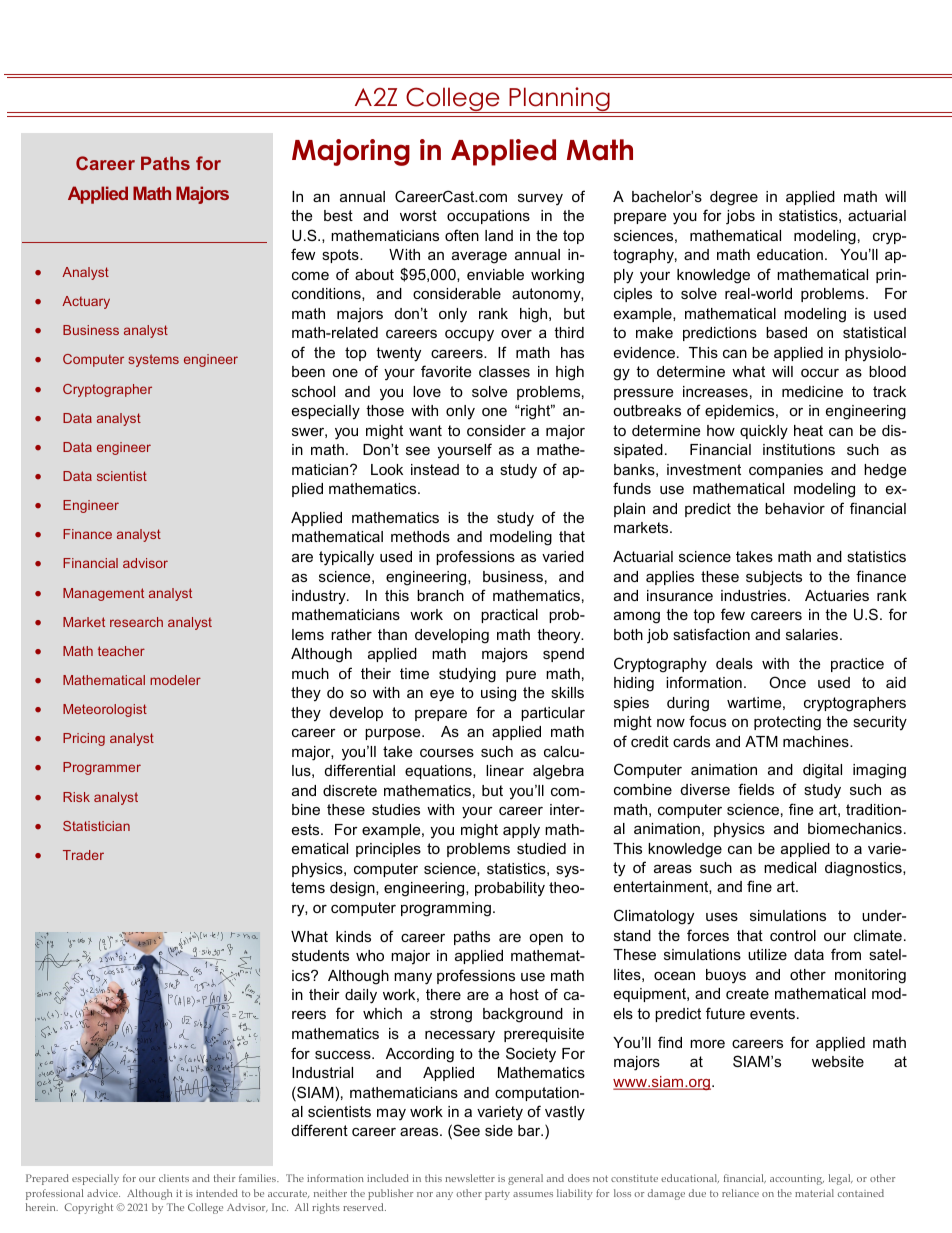 Image resolution: width=952 pixels, height=1233 pixels. What do you see at coordinates (813, 634) in the screenshot?
I see `salaries` at bounding box center [813, 634].
